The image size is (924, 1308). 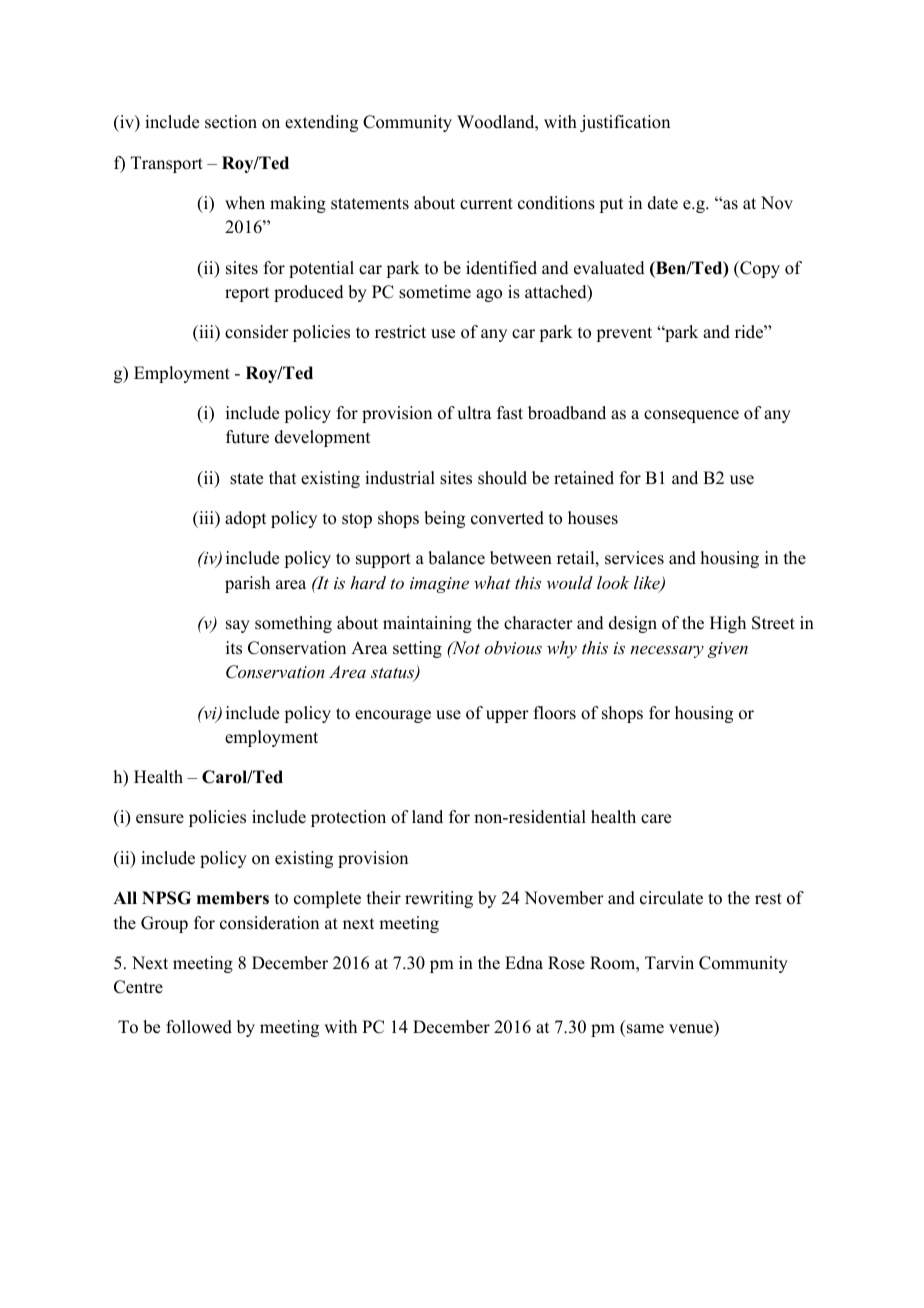 What do you see at coordinates (692, 1030) in the document?
I see `venue` at bounding box center [692, 1030].
